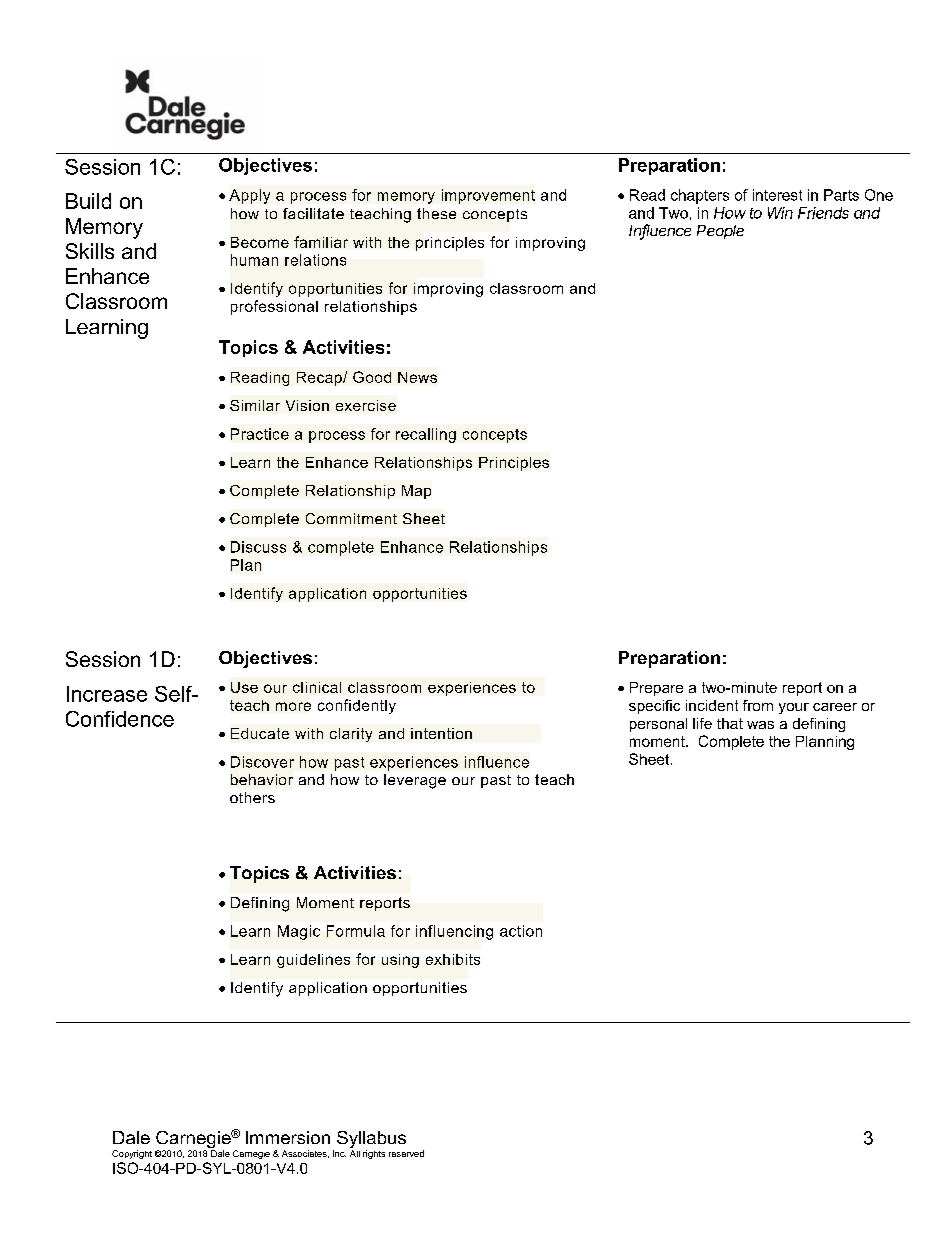  Describe the element at coordinates (406, 1153) in the screenshot. I see `reserved` at that location.
